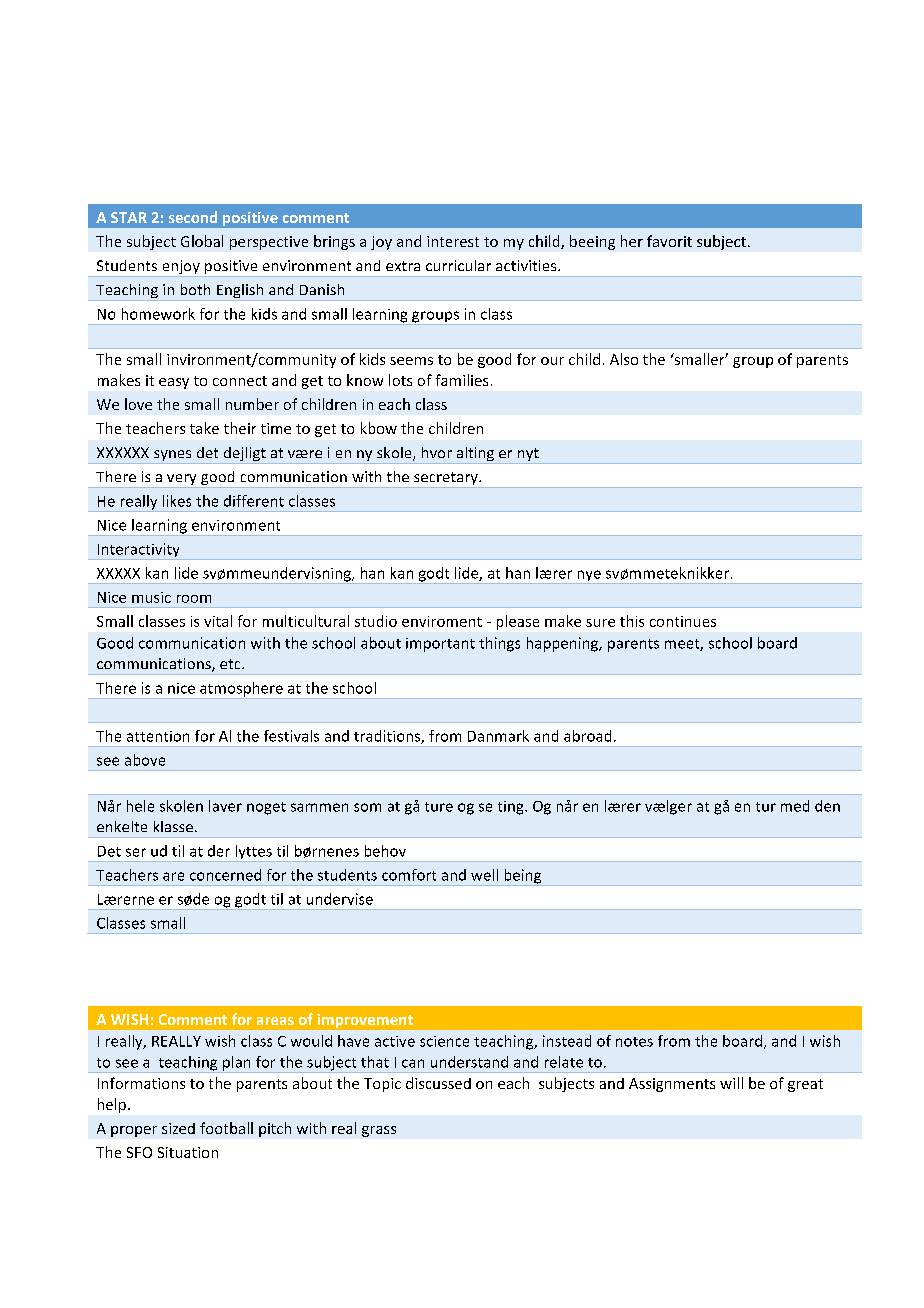 This page has height=1308, width=924. What do you see at coordinates (173, 826) in the page?
I see `klasse` at bounding box center [173, 826].
